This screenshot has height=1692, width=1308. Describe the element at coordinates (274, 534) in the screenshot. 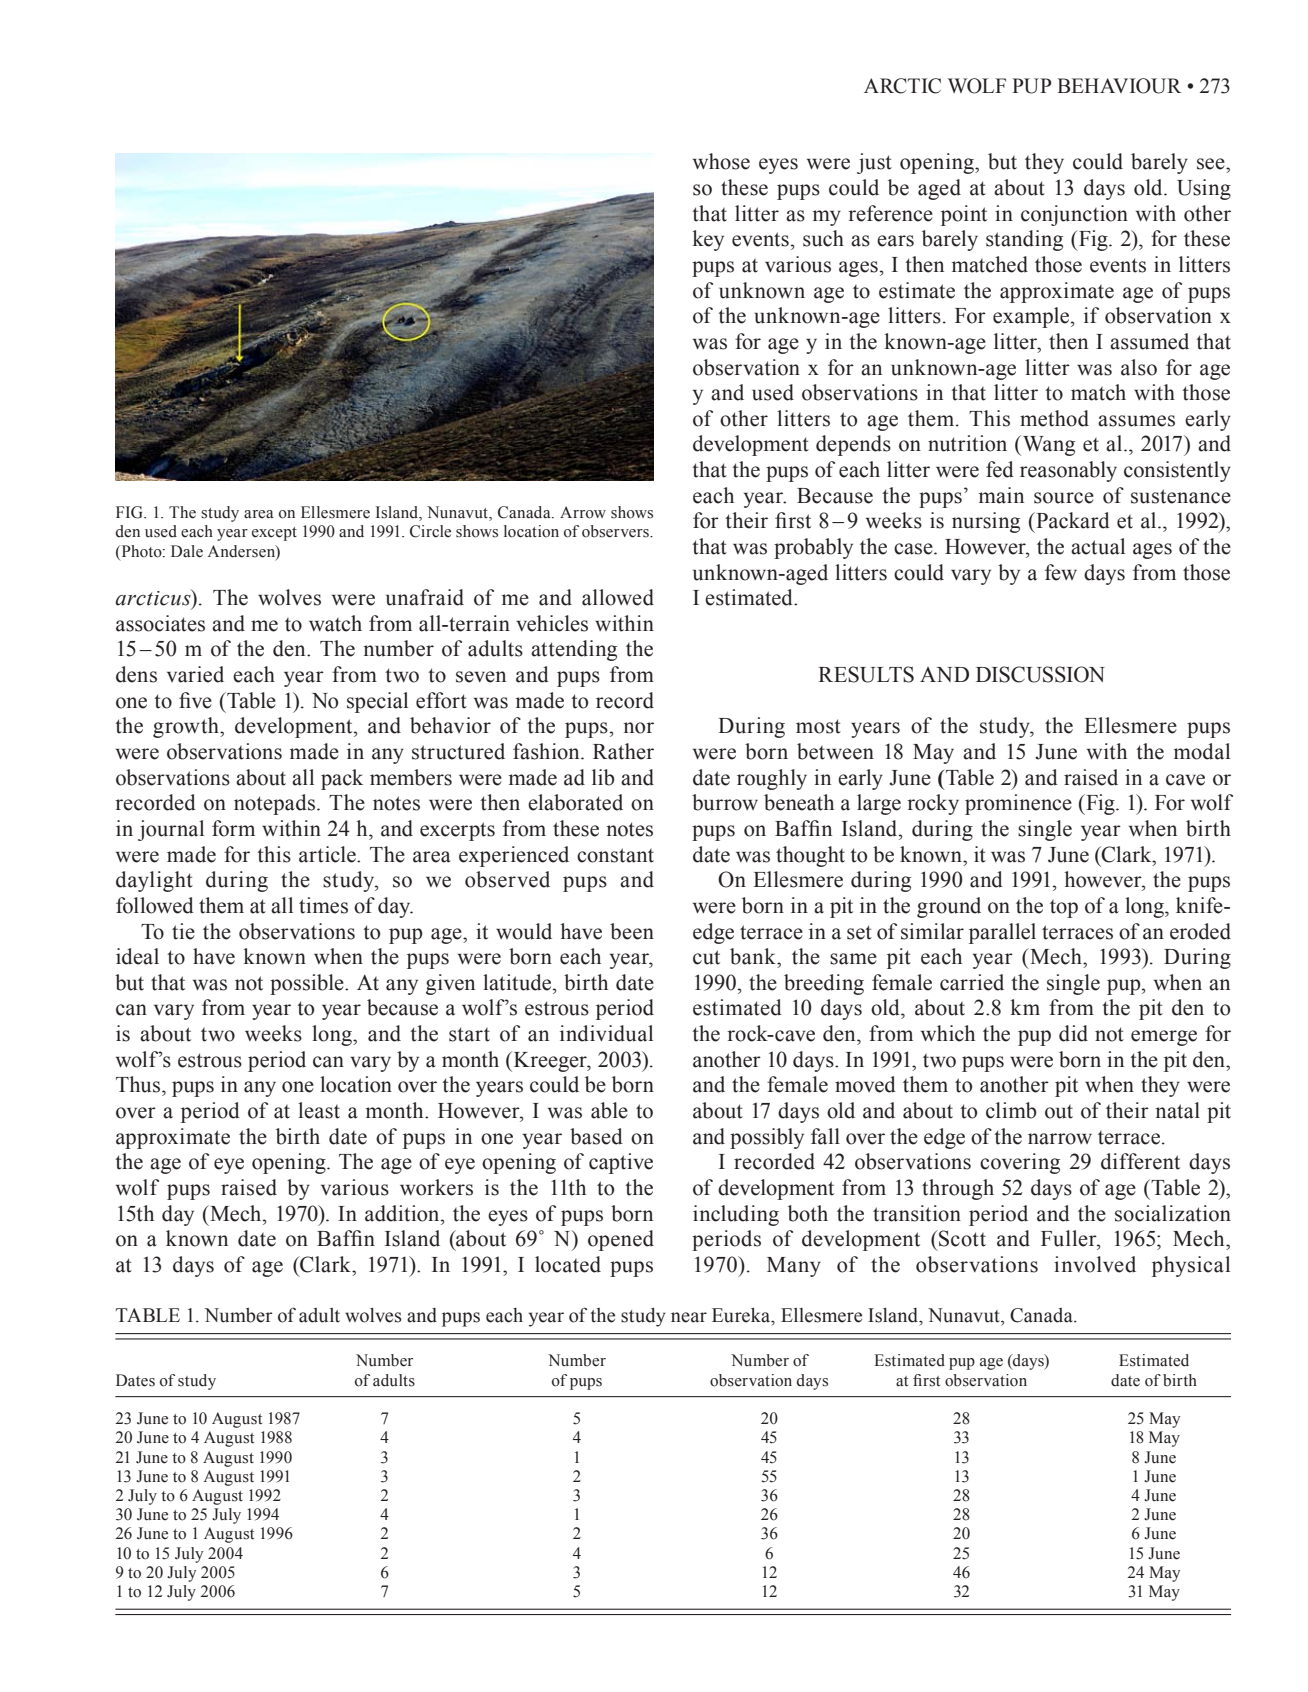

I see `except` at that location.
